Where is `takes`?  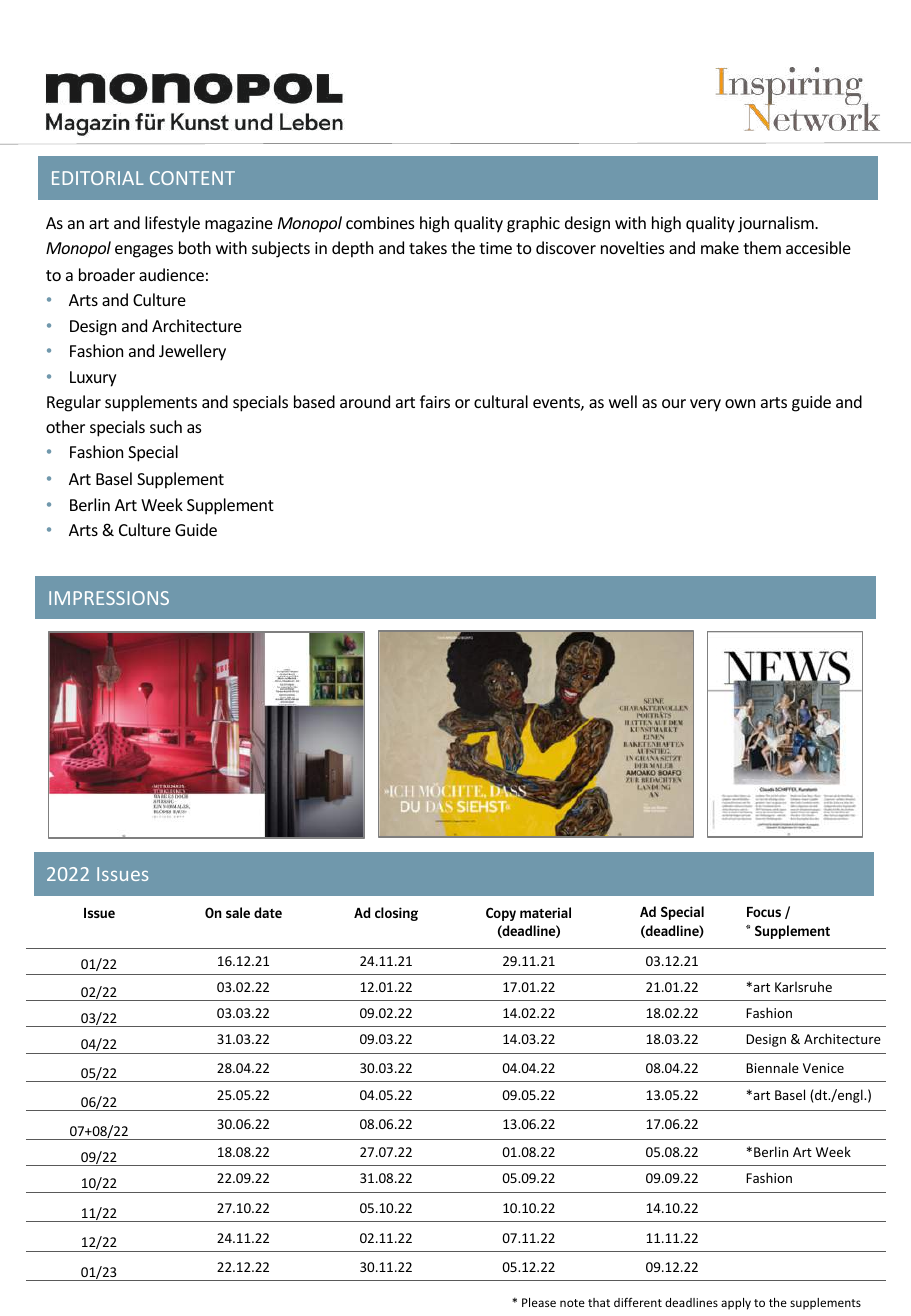
takes is located at coordinates (428, 247).
